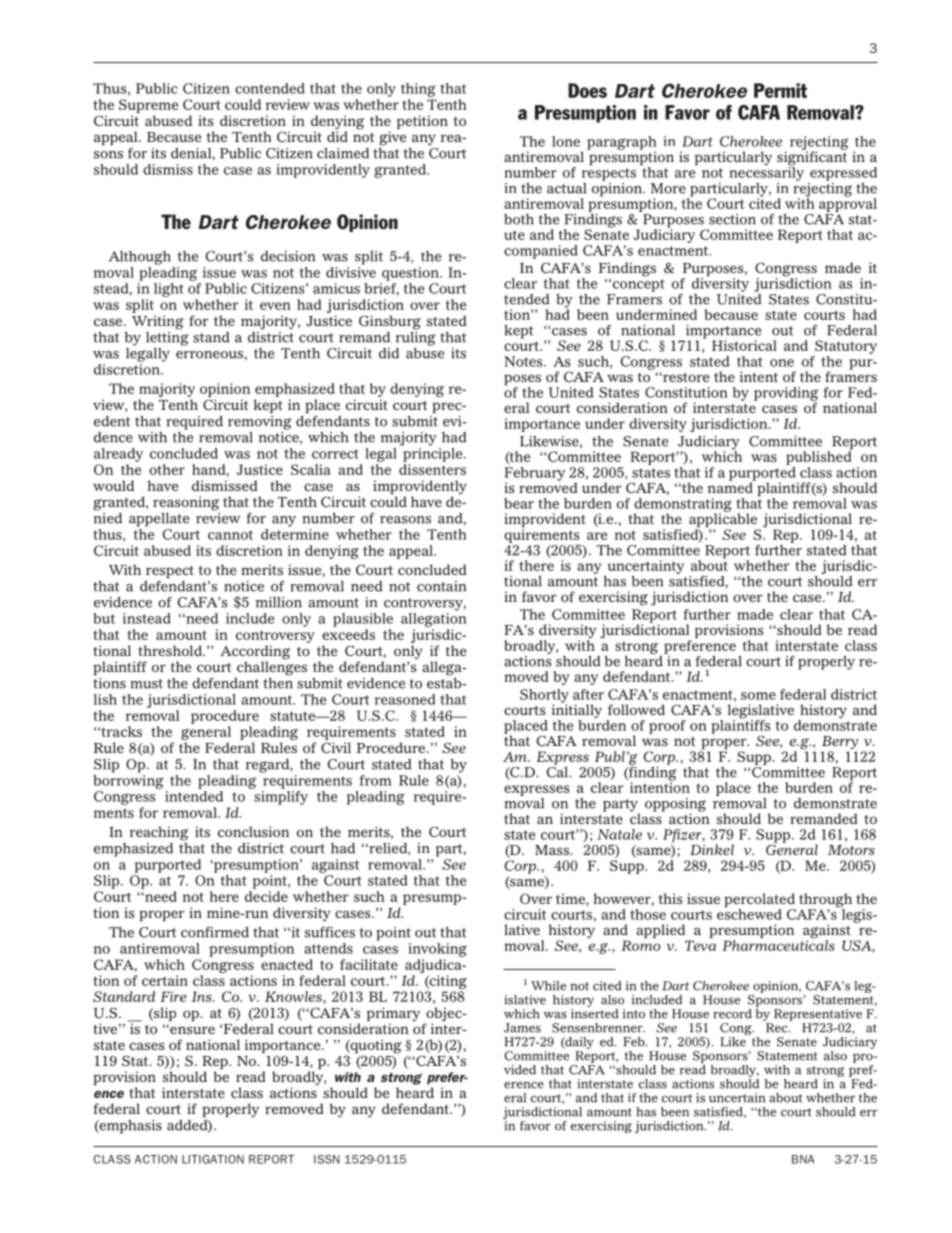 Image resolution: width=952 pixels, height=1233 pixels. I want to click on ISSN, so click(327, 1159).
